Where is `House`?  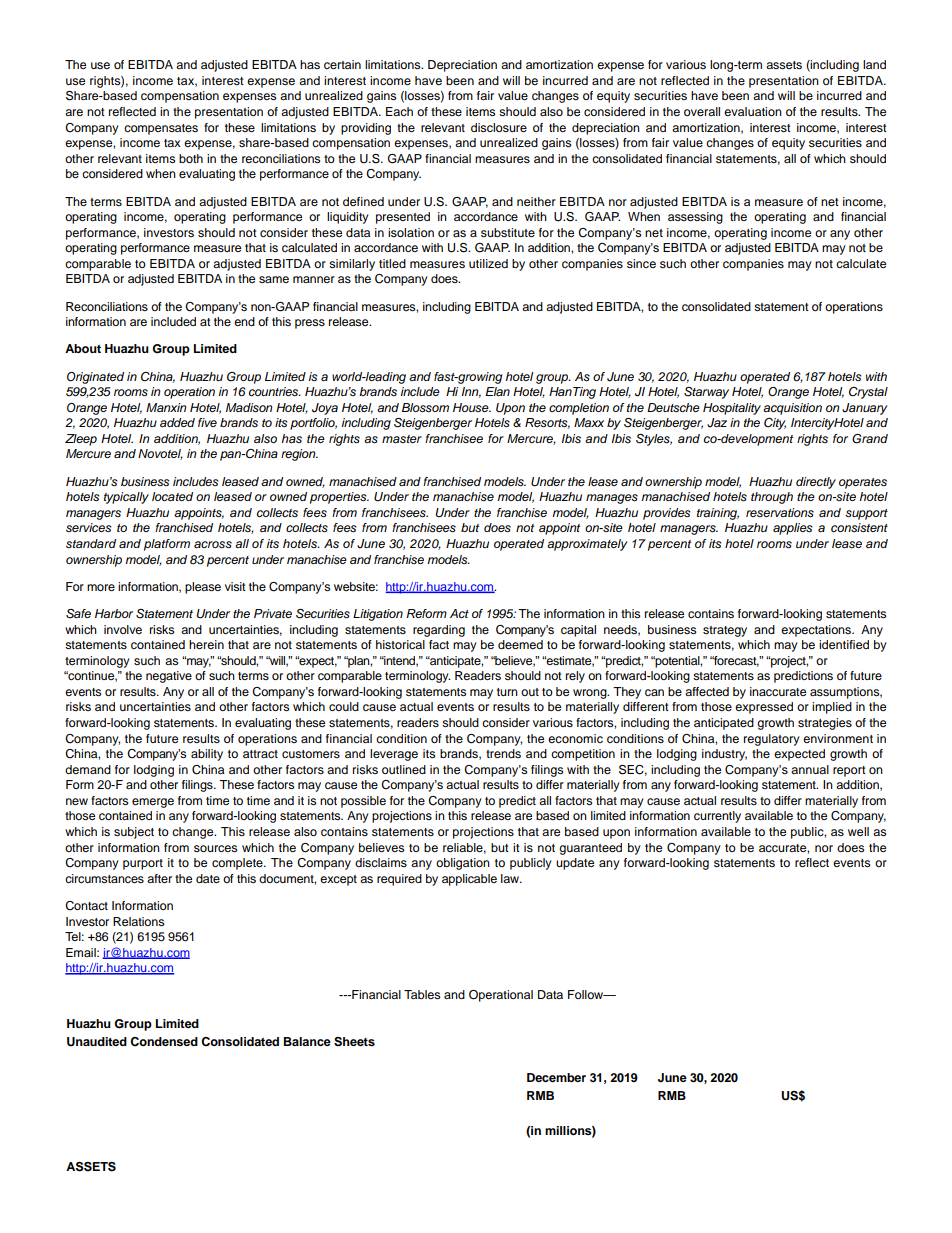
House is located at coordinates (472, 407).
